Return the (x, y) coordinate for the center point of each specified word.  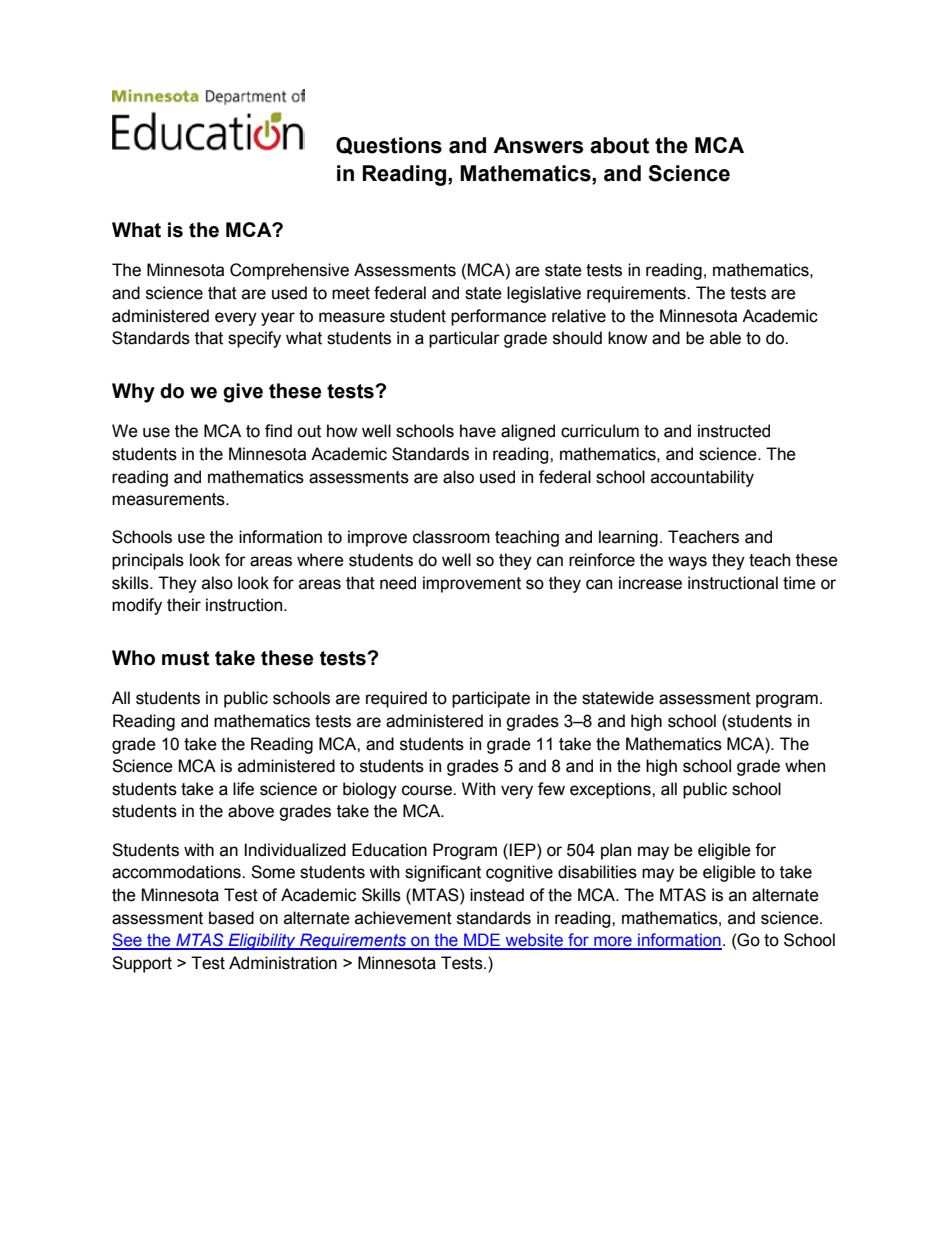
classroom (451, 537)
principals (148, 561)
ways (687, 563)
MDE (482, 941)
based (231, 918)
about (619, 145)
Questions (389, 146)
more (613, 942)
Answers (538, 145)
